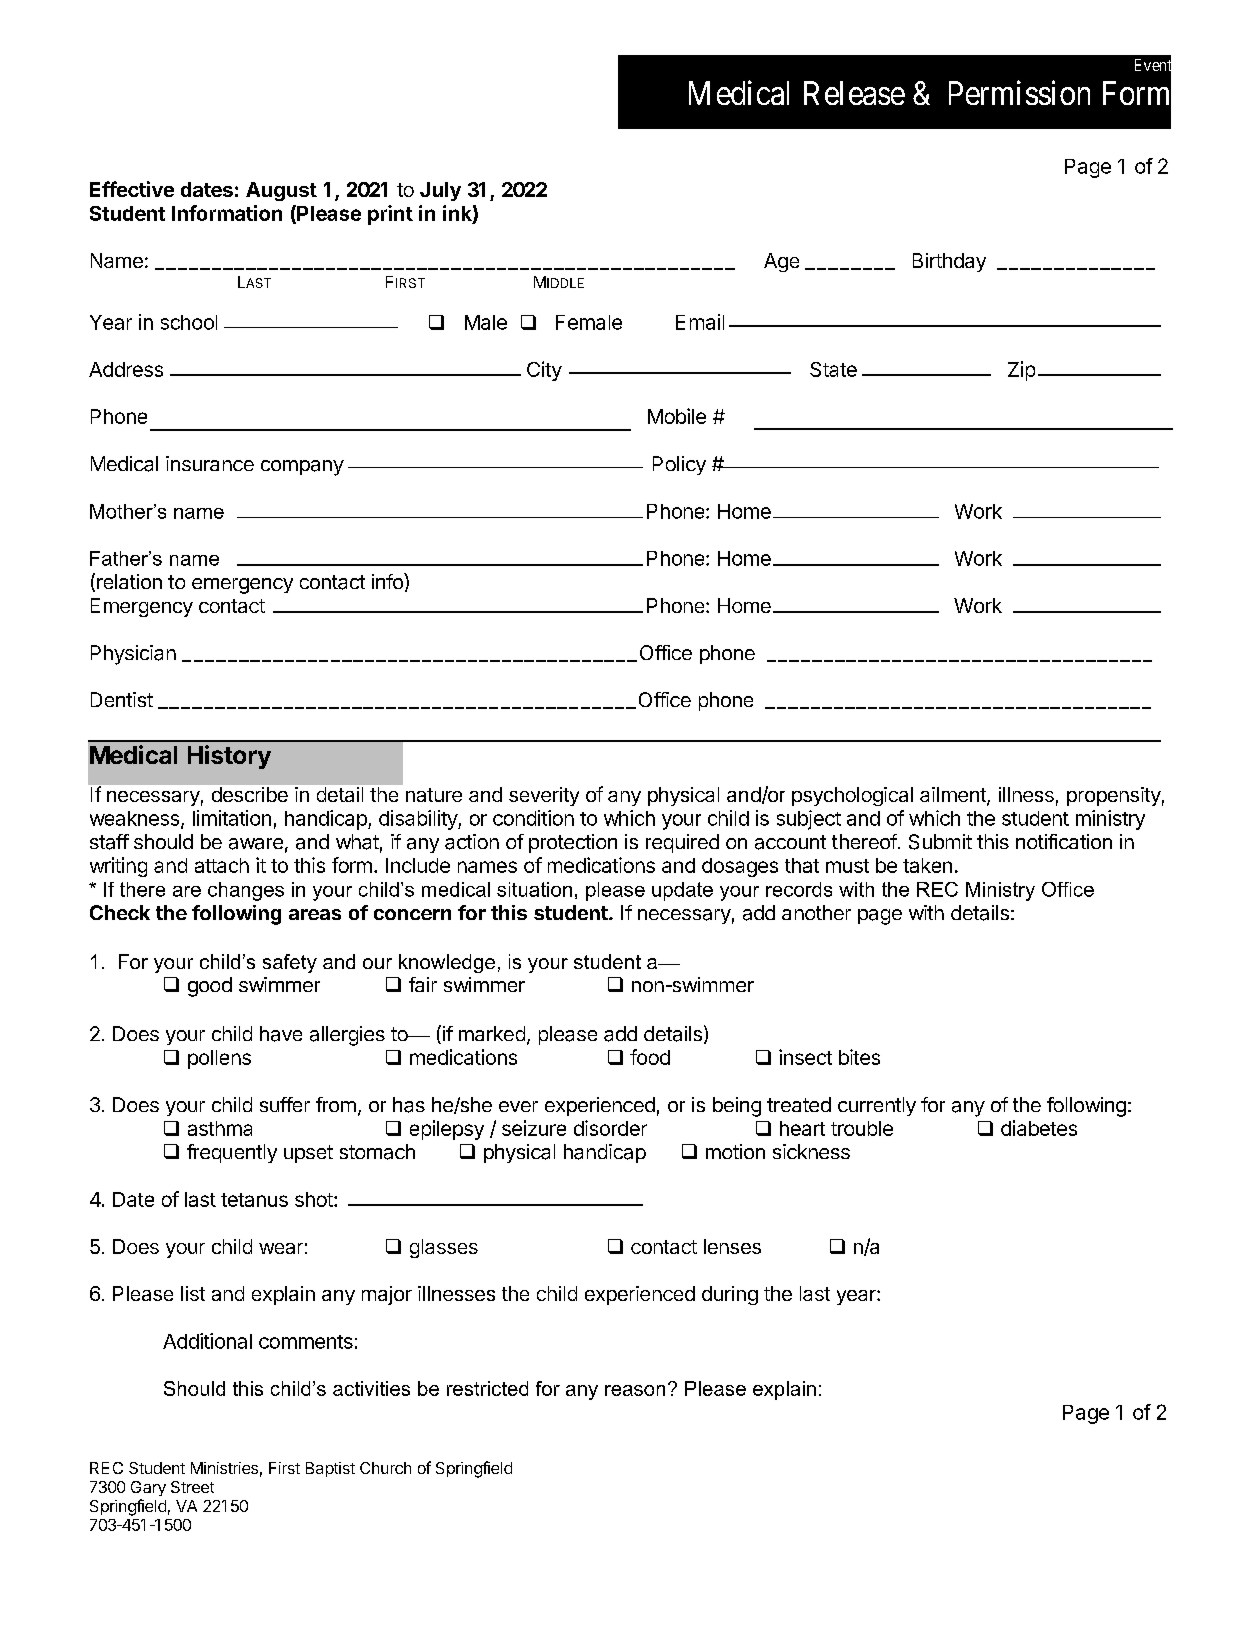 The height and width of the page is (1627, 1257). What do you see at coordinates (534, 889) in the page?
I see `situation` at bounding box center [534, 889].
